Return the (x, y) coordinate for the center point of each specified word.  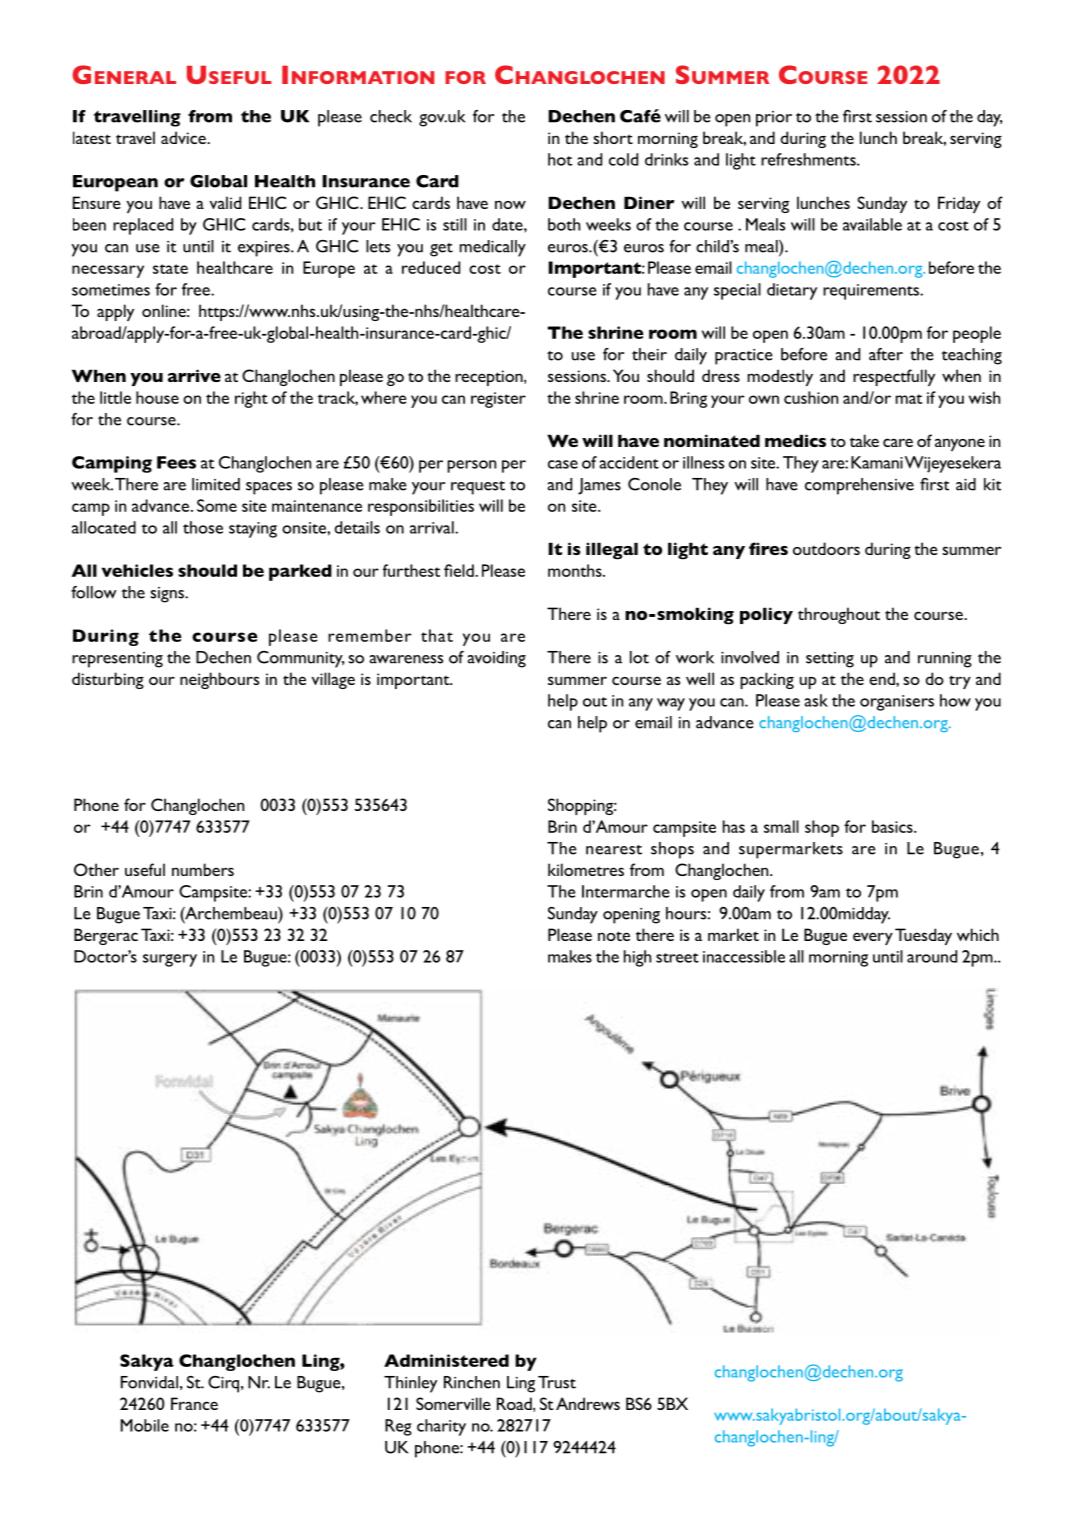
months (576, 570)
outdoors (826, 548)
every (873, 938)
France (194, 1403)
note (614, 936)
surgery (170, 960)
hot (560, 159)
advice (184, 137)
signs (168, 595)
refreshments (809, 159)
